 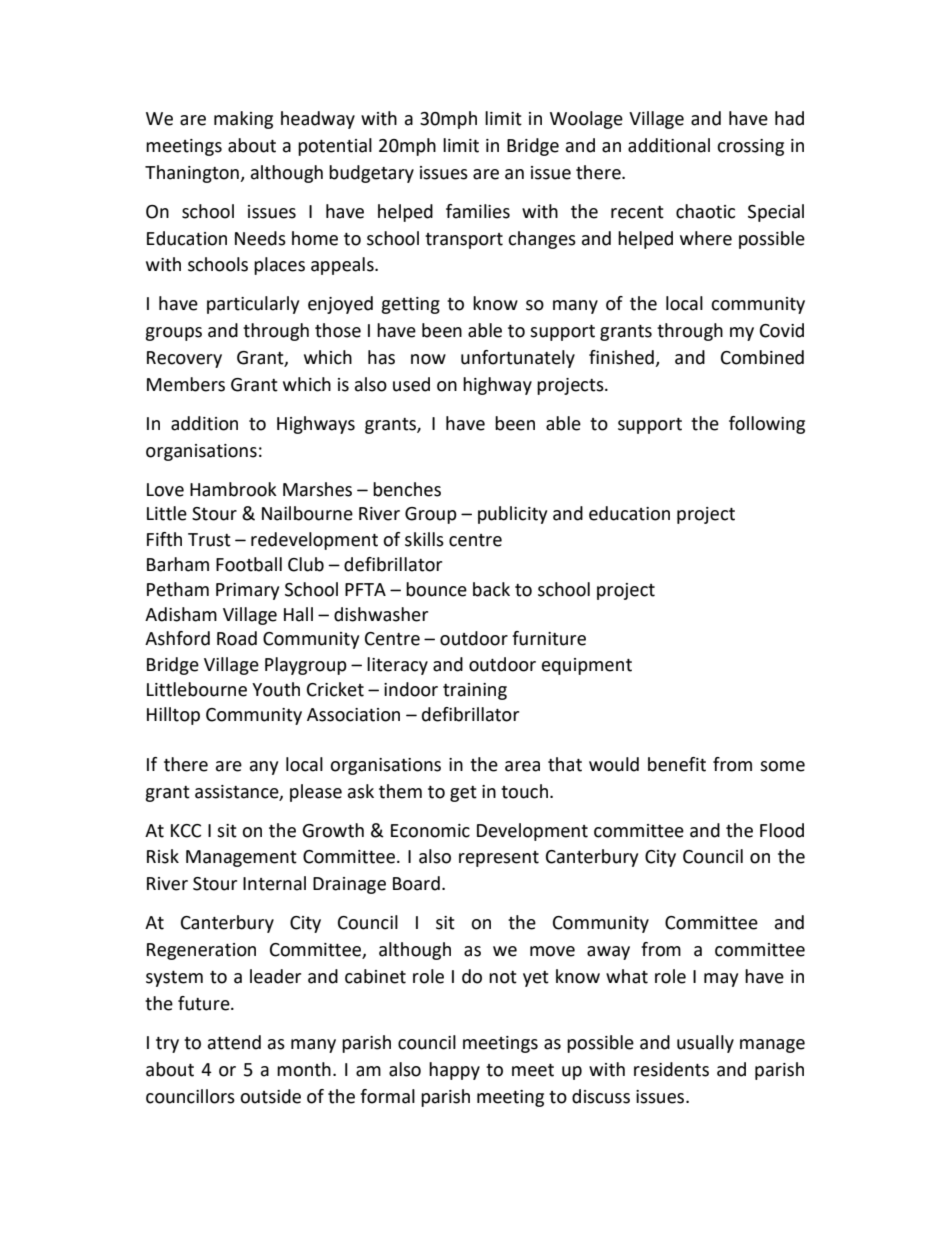 I want to click on usually, so click(x=705, y=1044).
